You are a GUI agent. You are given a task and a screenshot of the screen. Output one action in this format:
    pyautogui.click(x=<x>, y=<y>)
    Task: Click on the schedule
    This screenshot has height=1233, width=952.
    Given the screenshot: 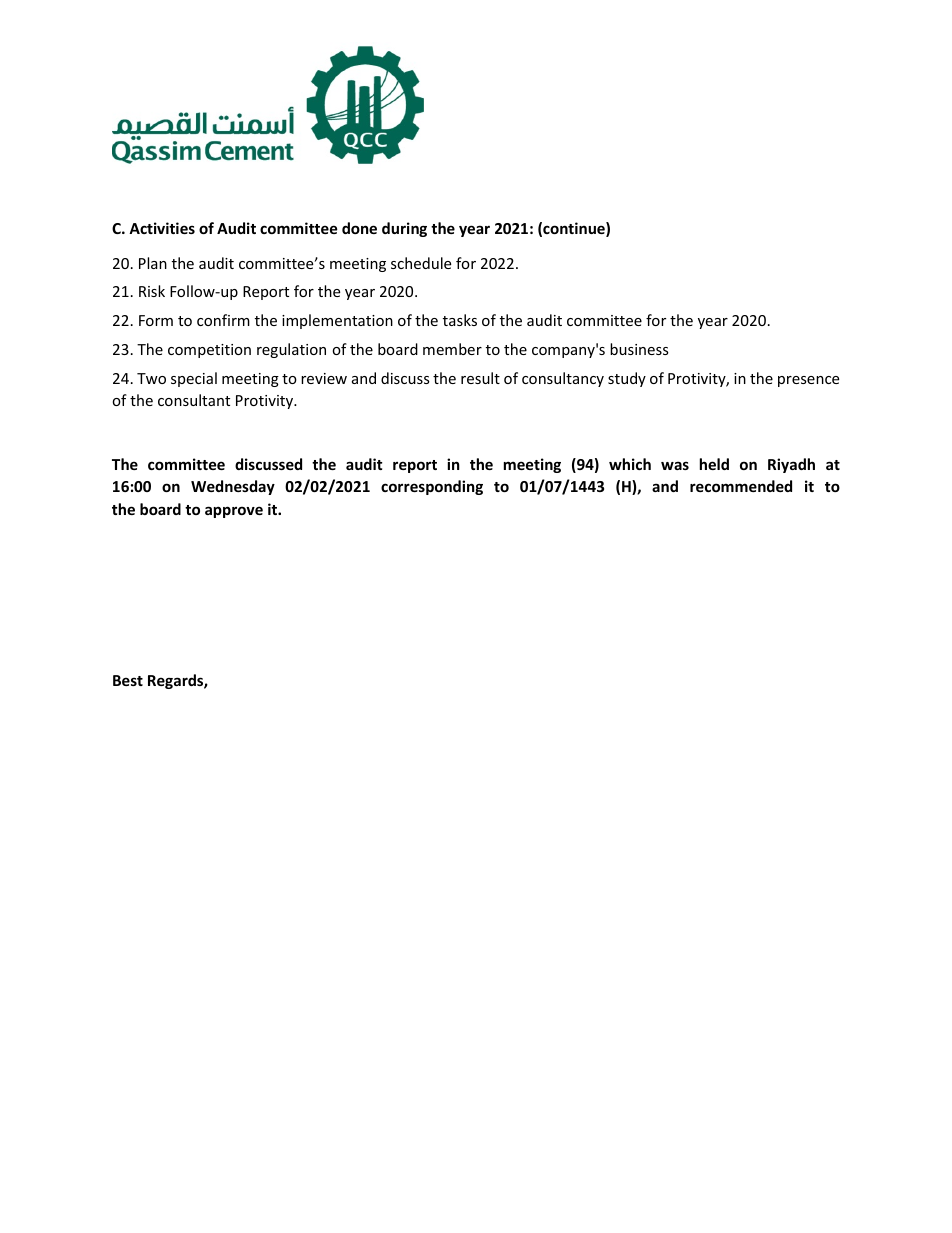 What is the action you would take?
    pyautogui.click(x=421, y=263)
